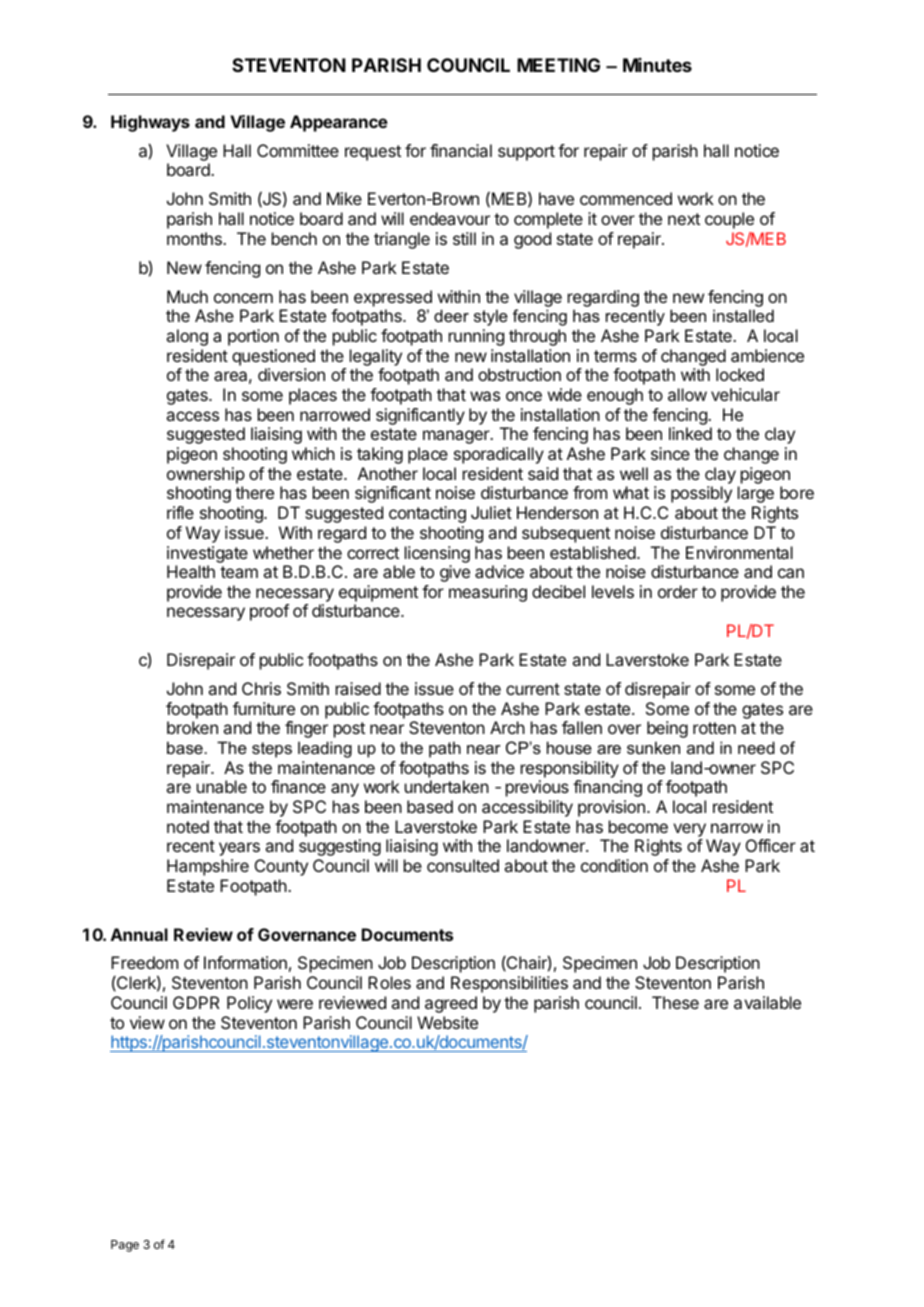 Image resolution: width=924 pixels, height=1307 pixels. I want to click on order, so click(678, 591).
